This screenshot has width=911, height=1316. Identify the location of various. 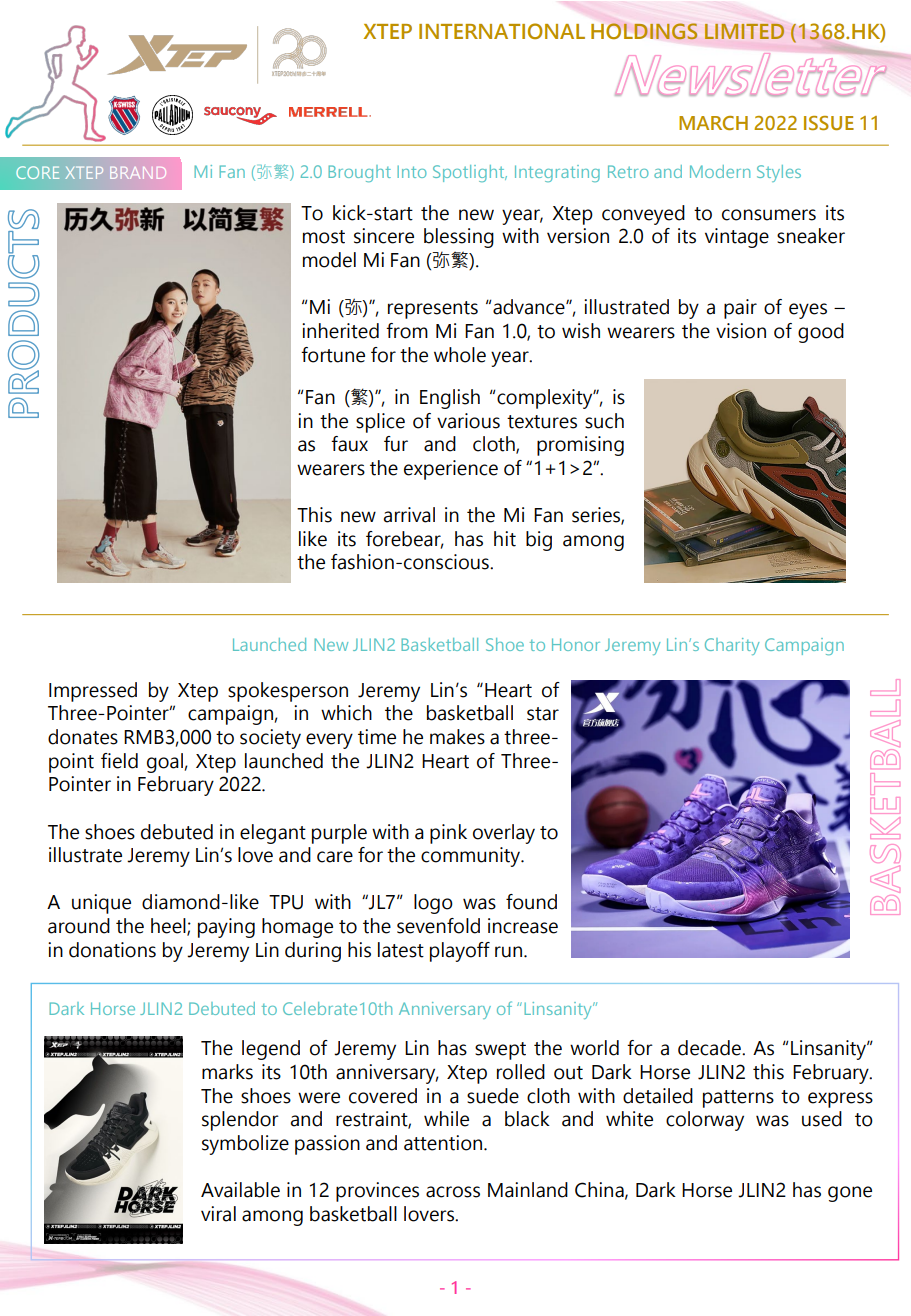
(468, 421).
